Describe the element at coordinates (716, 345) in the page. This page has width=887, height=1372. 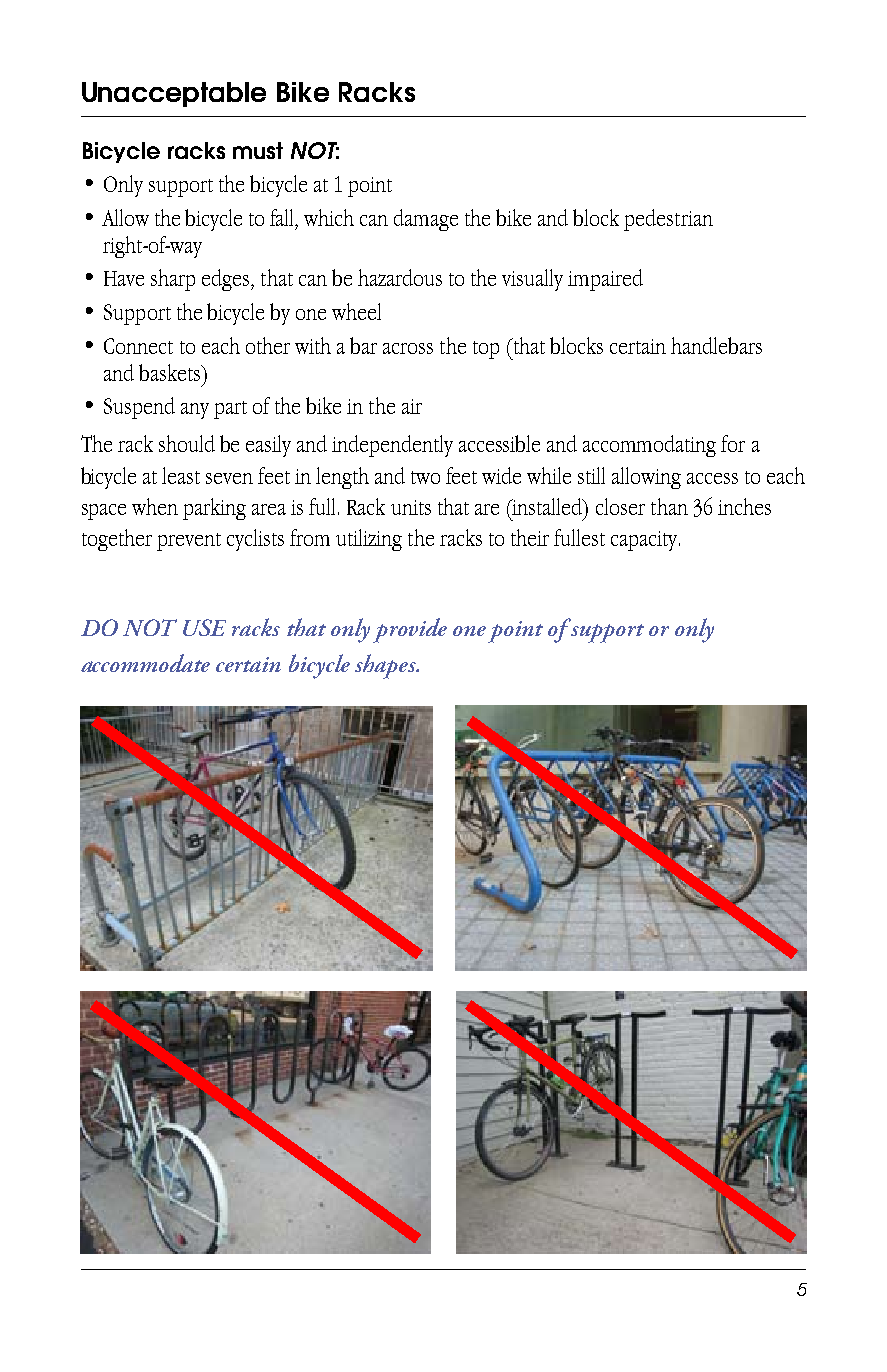
I see `handlebars` at that location.
